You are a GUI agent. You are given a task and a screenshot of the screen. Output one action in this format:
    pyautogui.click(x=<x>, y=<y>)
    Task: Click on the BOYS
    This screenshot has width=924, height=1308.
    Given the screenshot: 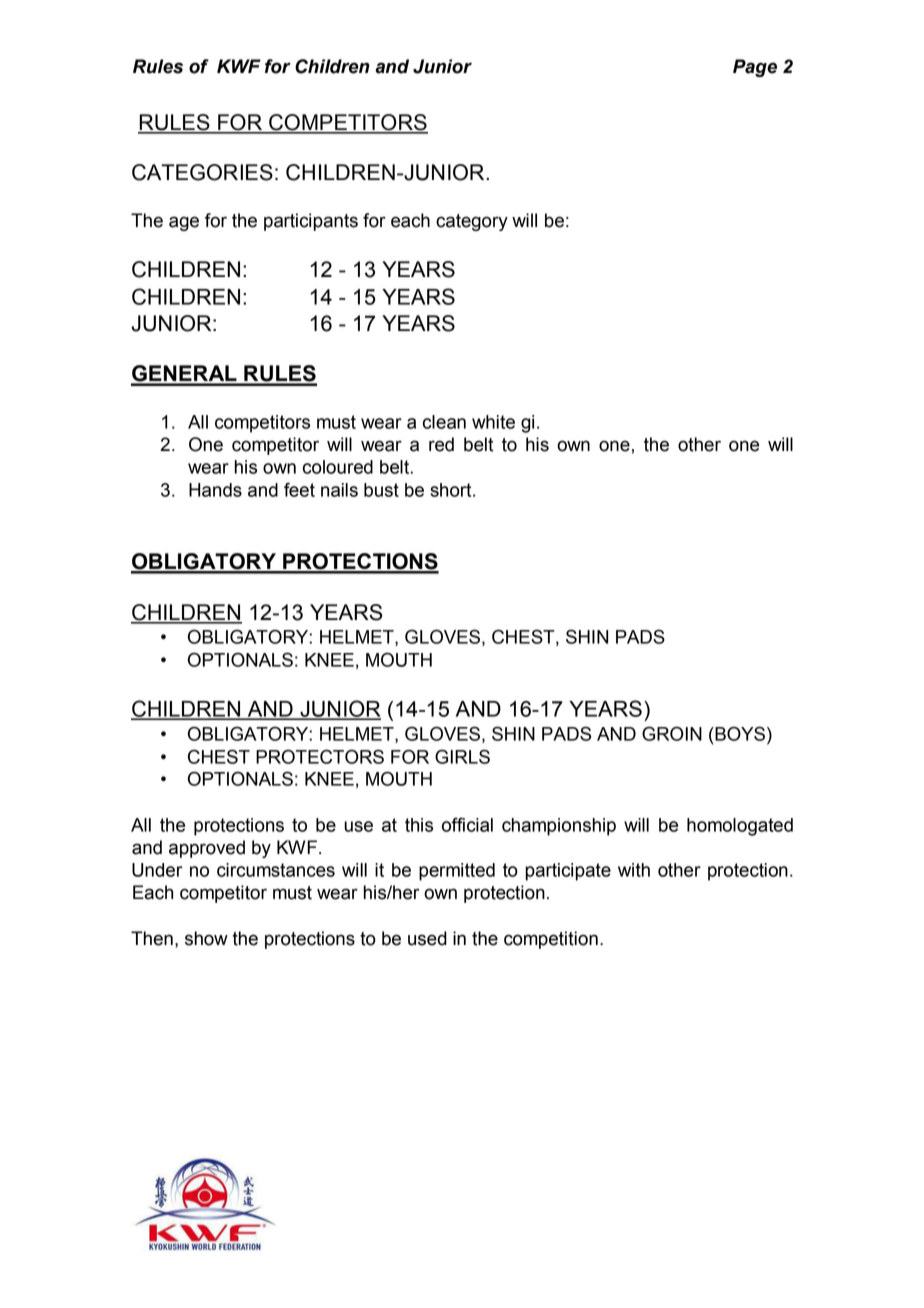 What is the action you would take?
    pyautogui.click(x=739, y=733)
